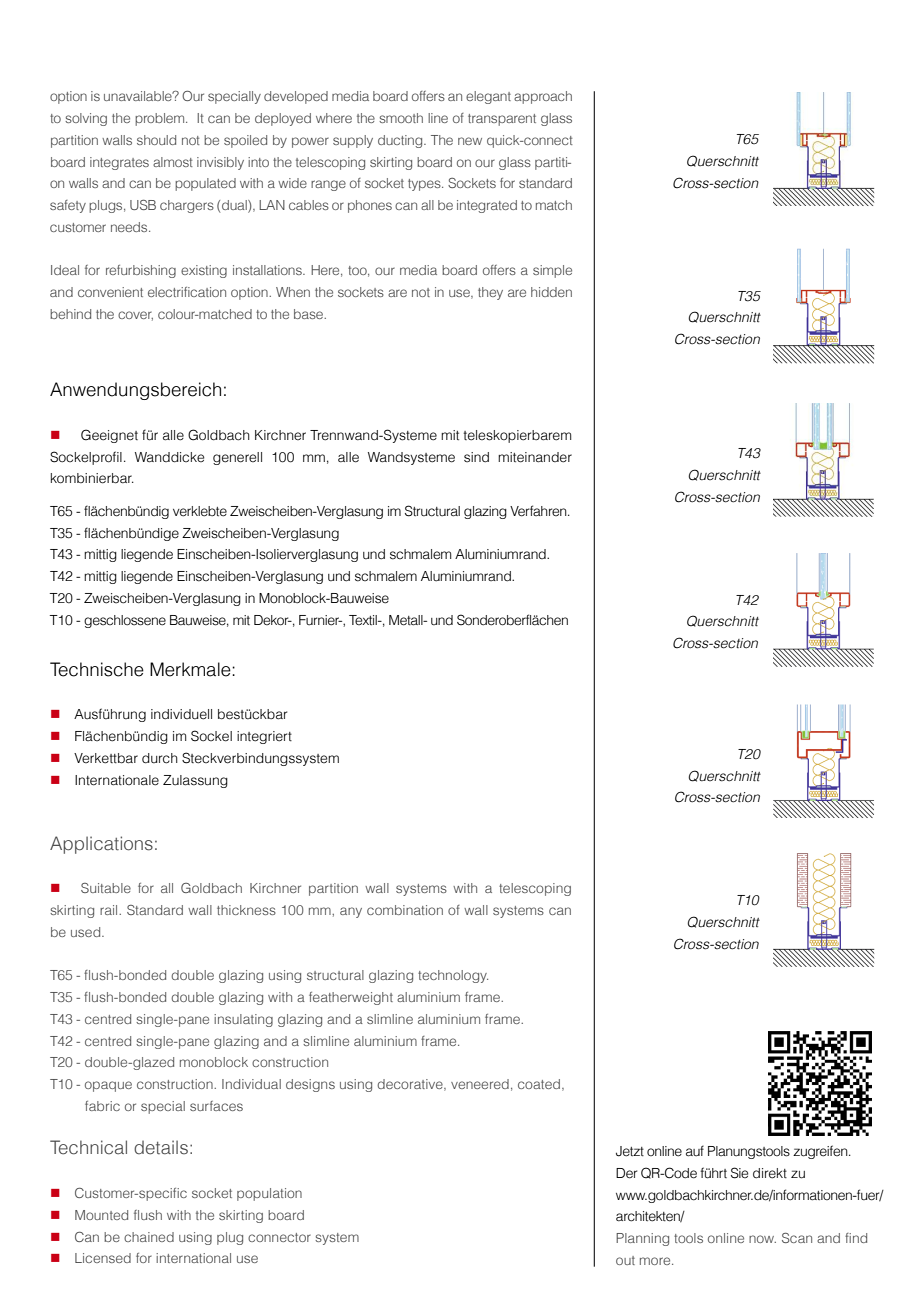 This page has height=1308, width=924. Describe the element at coordinates (405, 910) in the page. I see `combination` at that location.
